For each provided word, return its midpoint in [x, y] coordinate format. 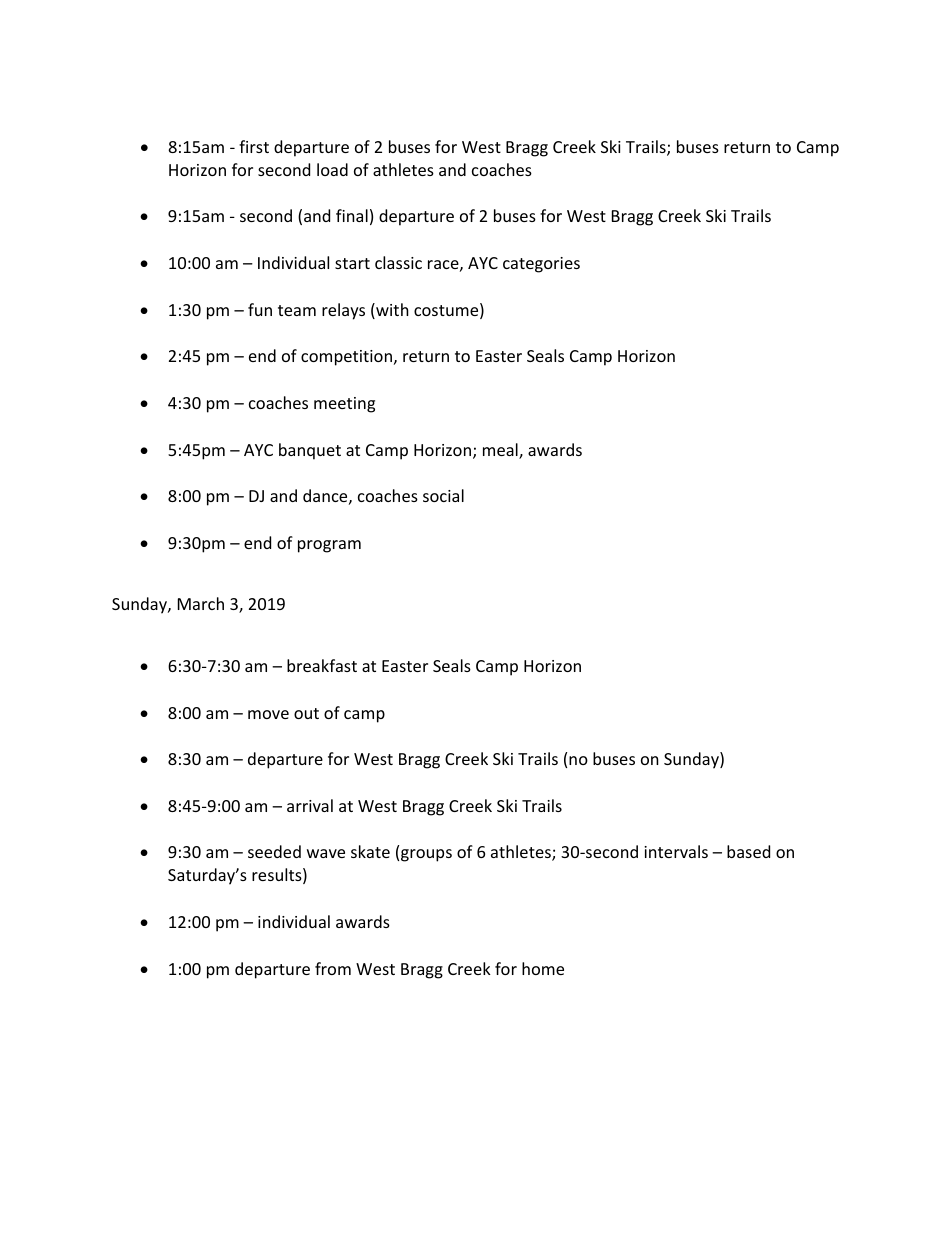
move [268, 714]
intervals [676, 851]
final [352, 215]
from [333, 968]
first [254, 146]
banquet [310, 451]
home [543, 968]
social [443, 495]
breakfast [322, 665]
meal [501, 451]
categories [541, 265]
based [748, 851]
